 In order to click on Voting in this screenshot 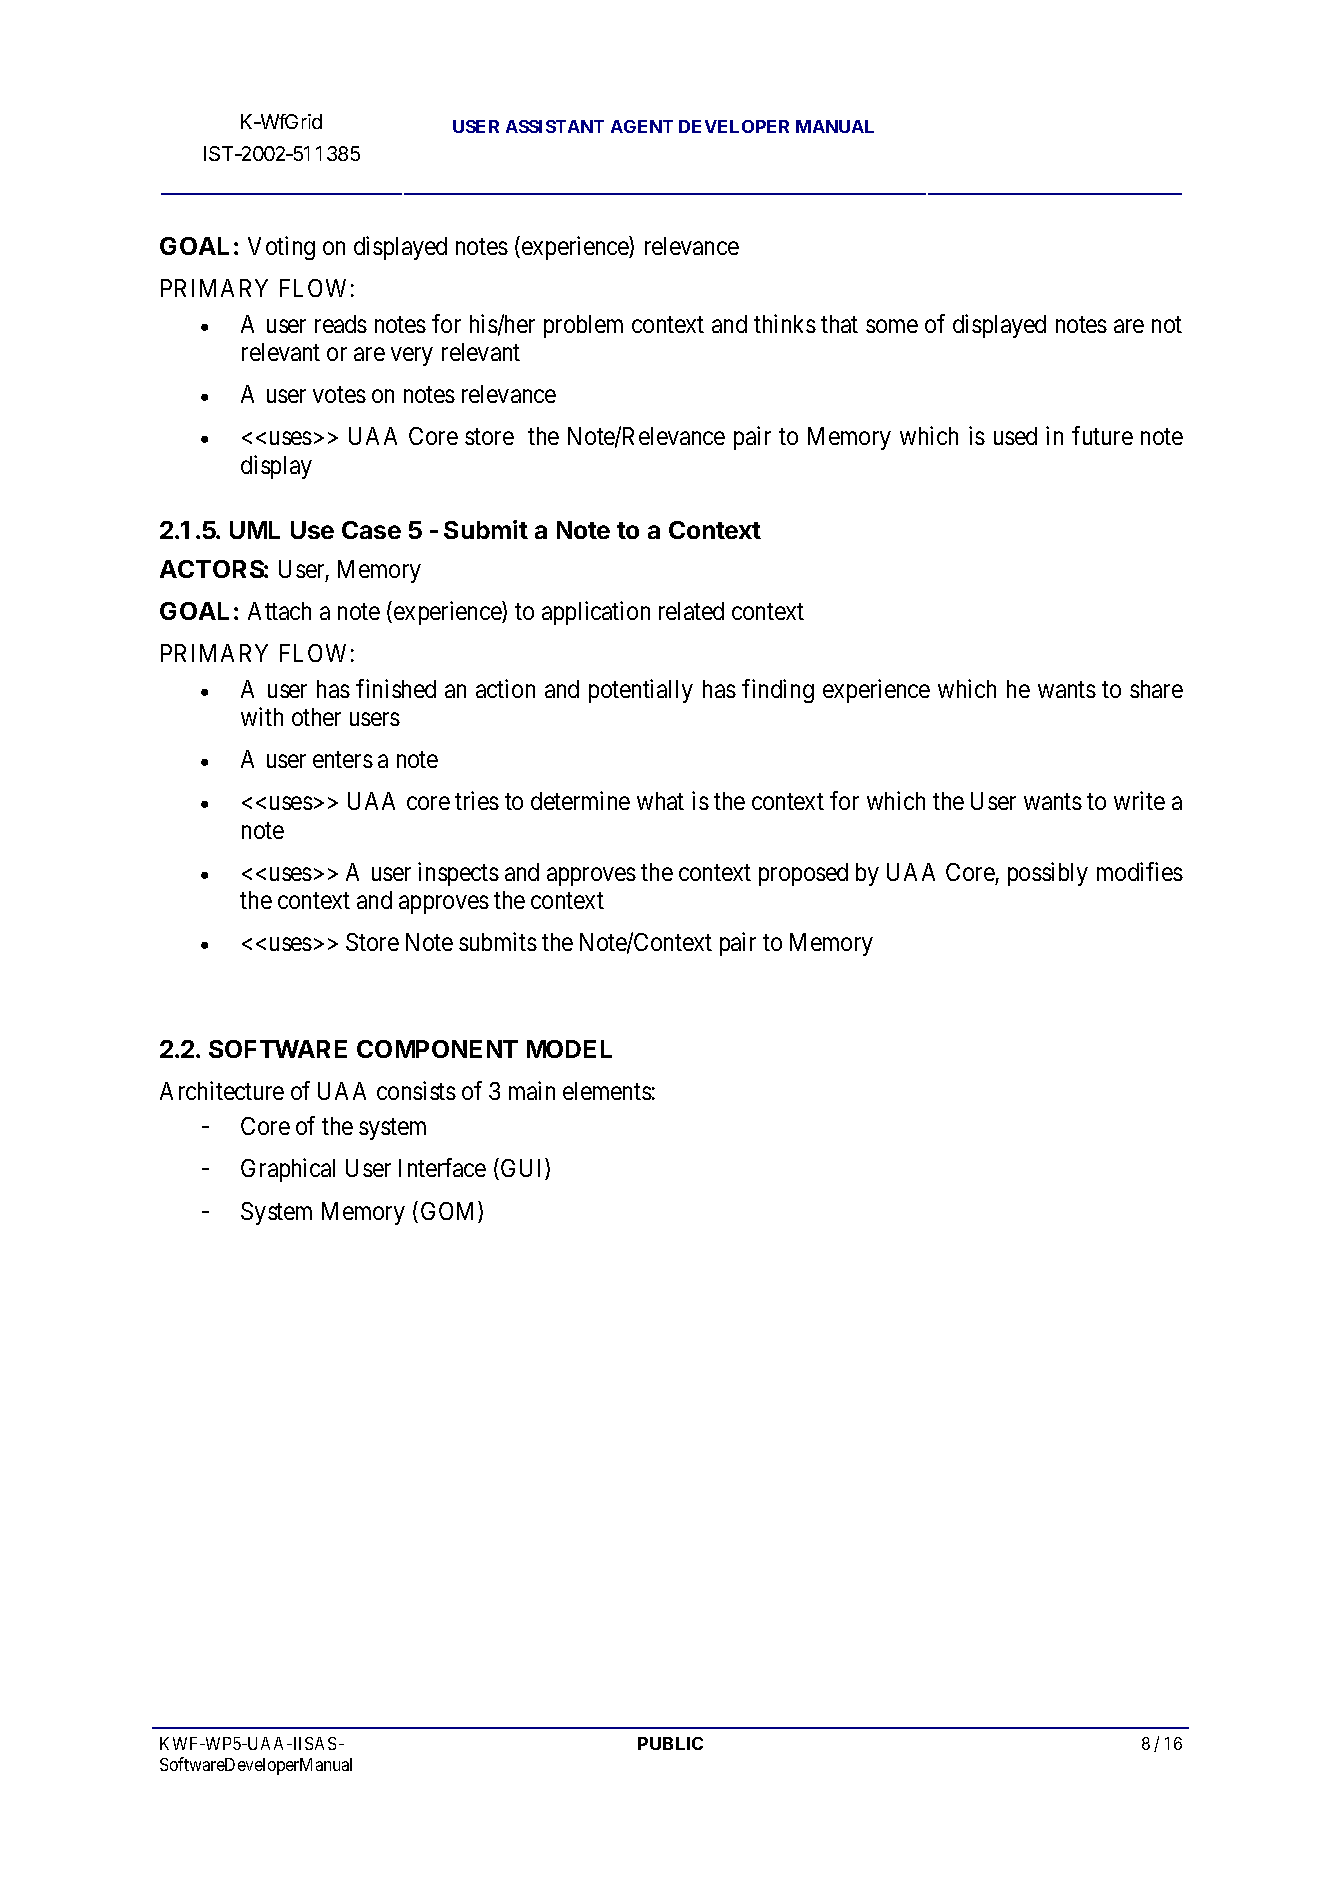, I will do `click(281, 248)`.
